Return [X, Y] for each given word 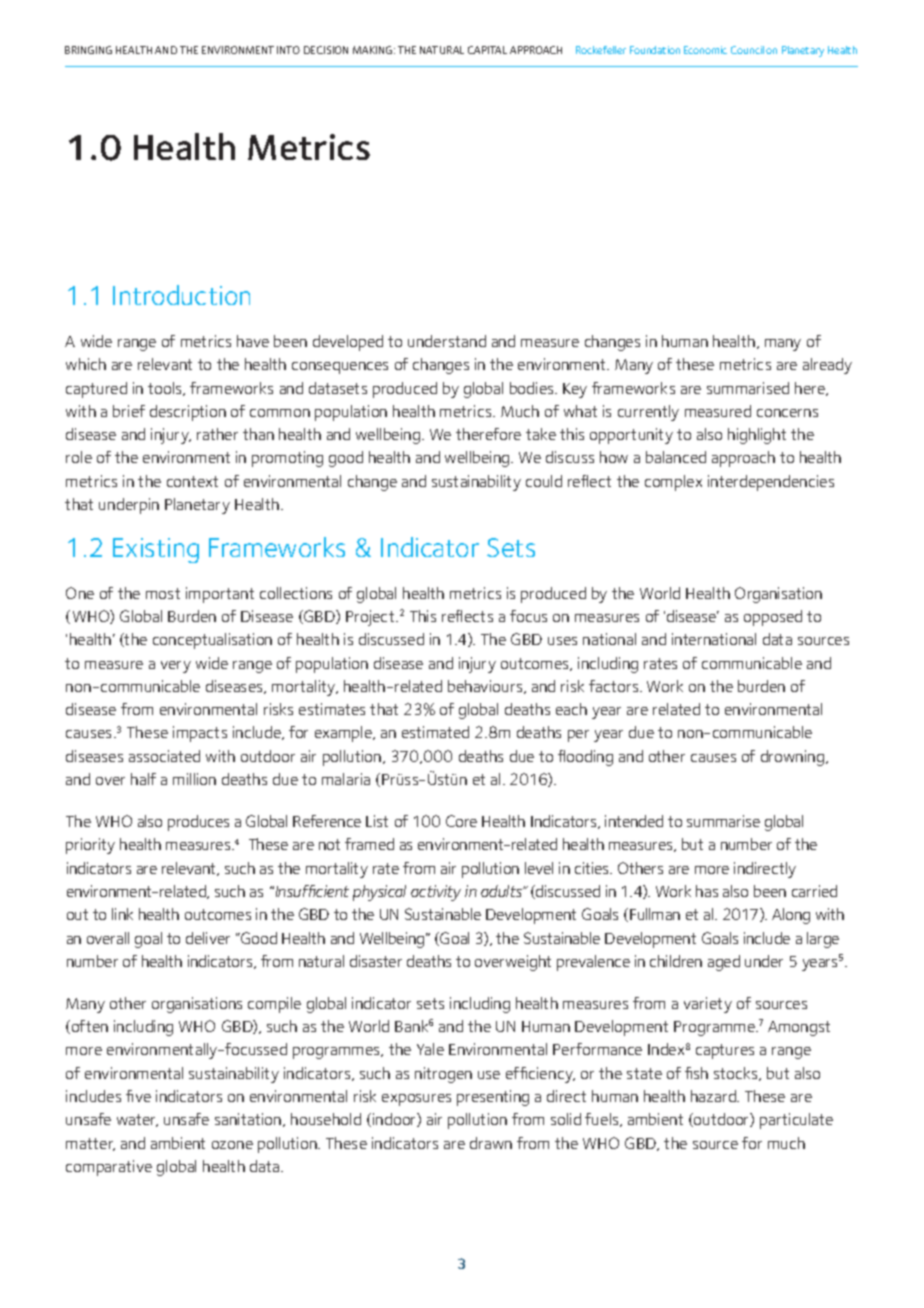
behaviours [486, 687]
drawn [491, 1143]
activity [436, 893]
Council [747, 50]
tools [166, 389]
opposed [773, 618]
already [827, 366]
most [163, 593]
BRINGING [88, 50]
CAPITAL [487, 50]
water [137, 1120]
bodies [533, 388]
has [707, 891]
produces [198, 823]
